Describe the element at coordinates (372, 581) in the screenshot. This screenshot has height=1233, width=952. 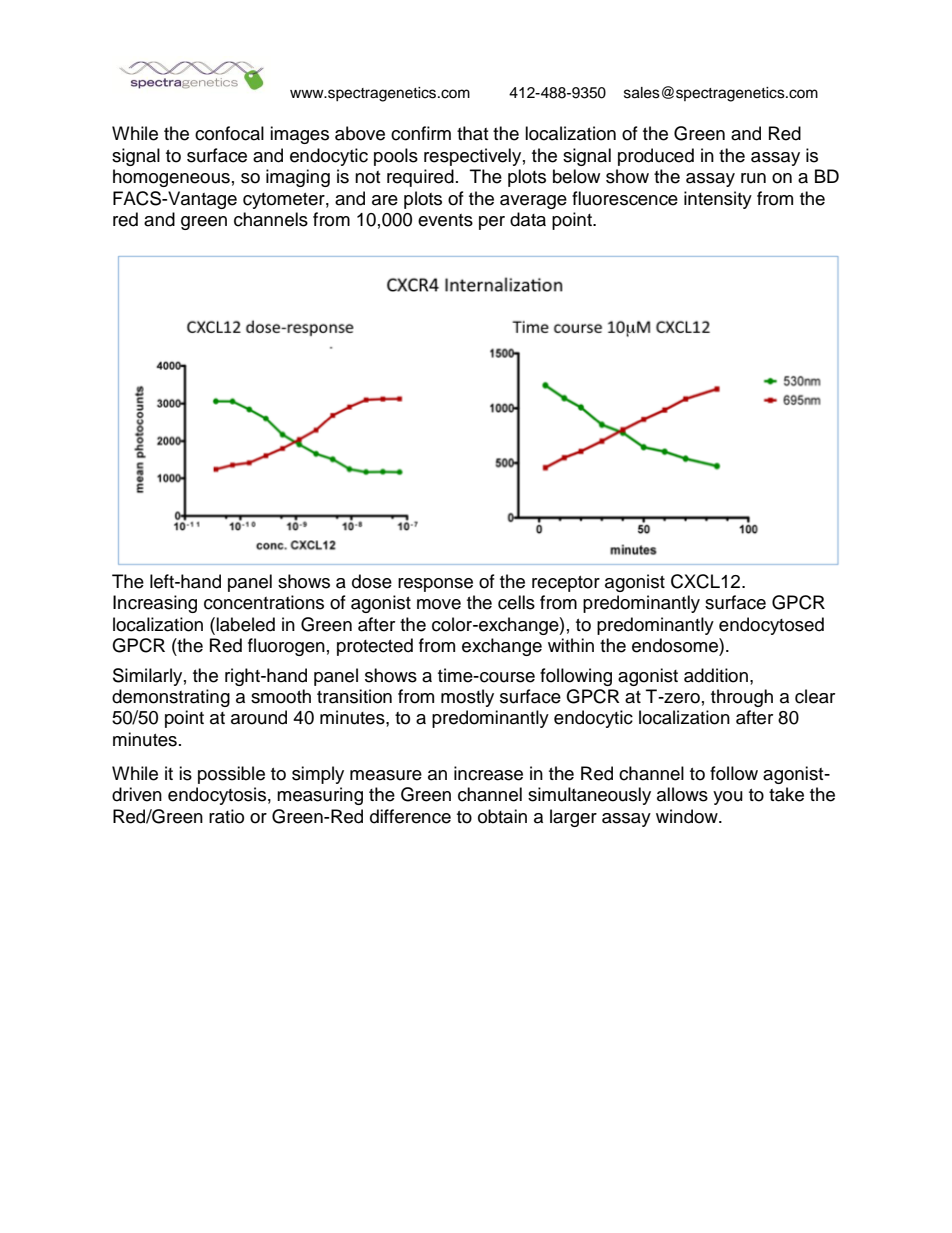
I see `dose` at that location.
